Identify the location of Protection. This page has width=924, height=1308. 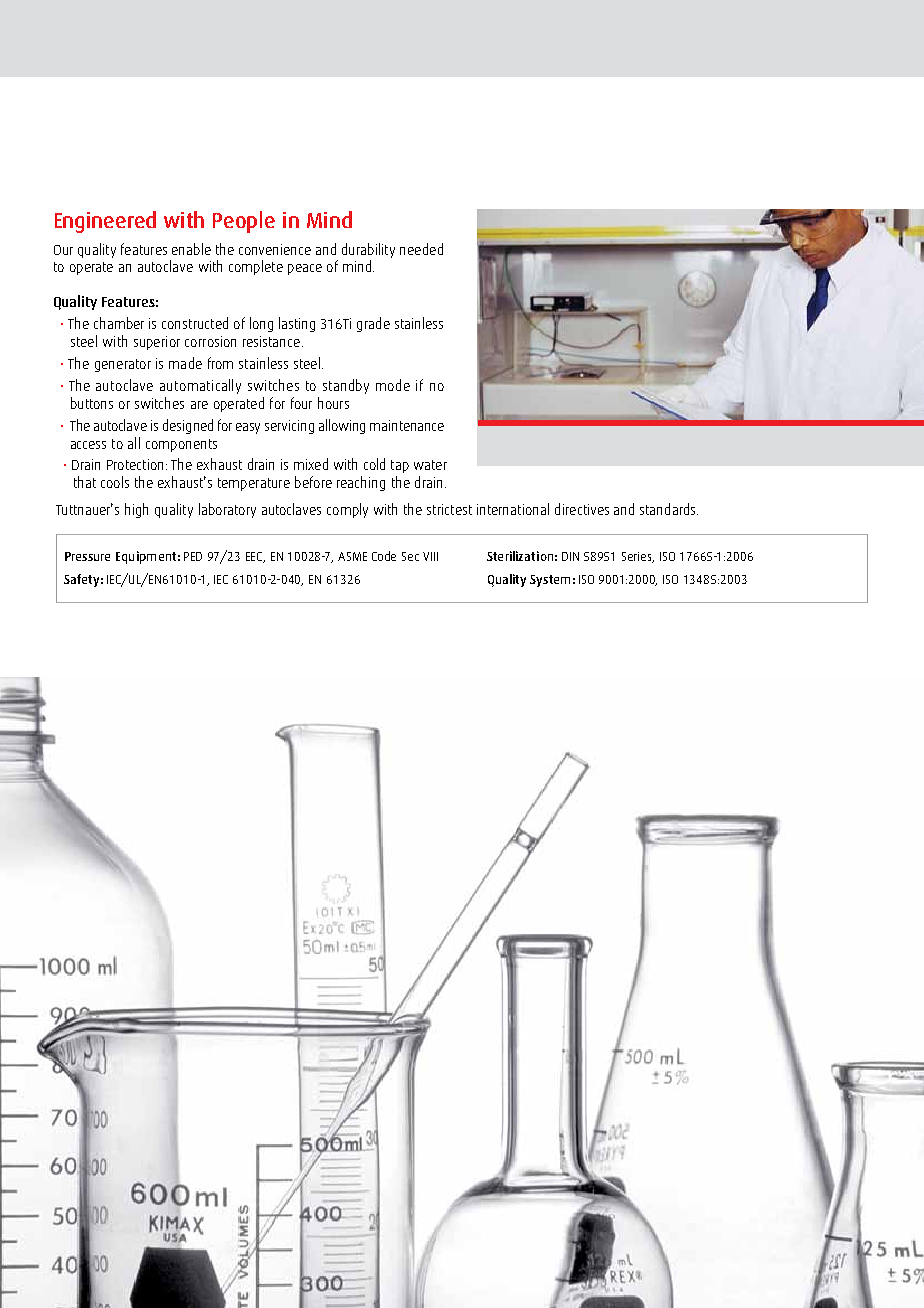
(135, 464).
